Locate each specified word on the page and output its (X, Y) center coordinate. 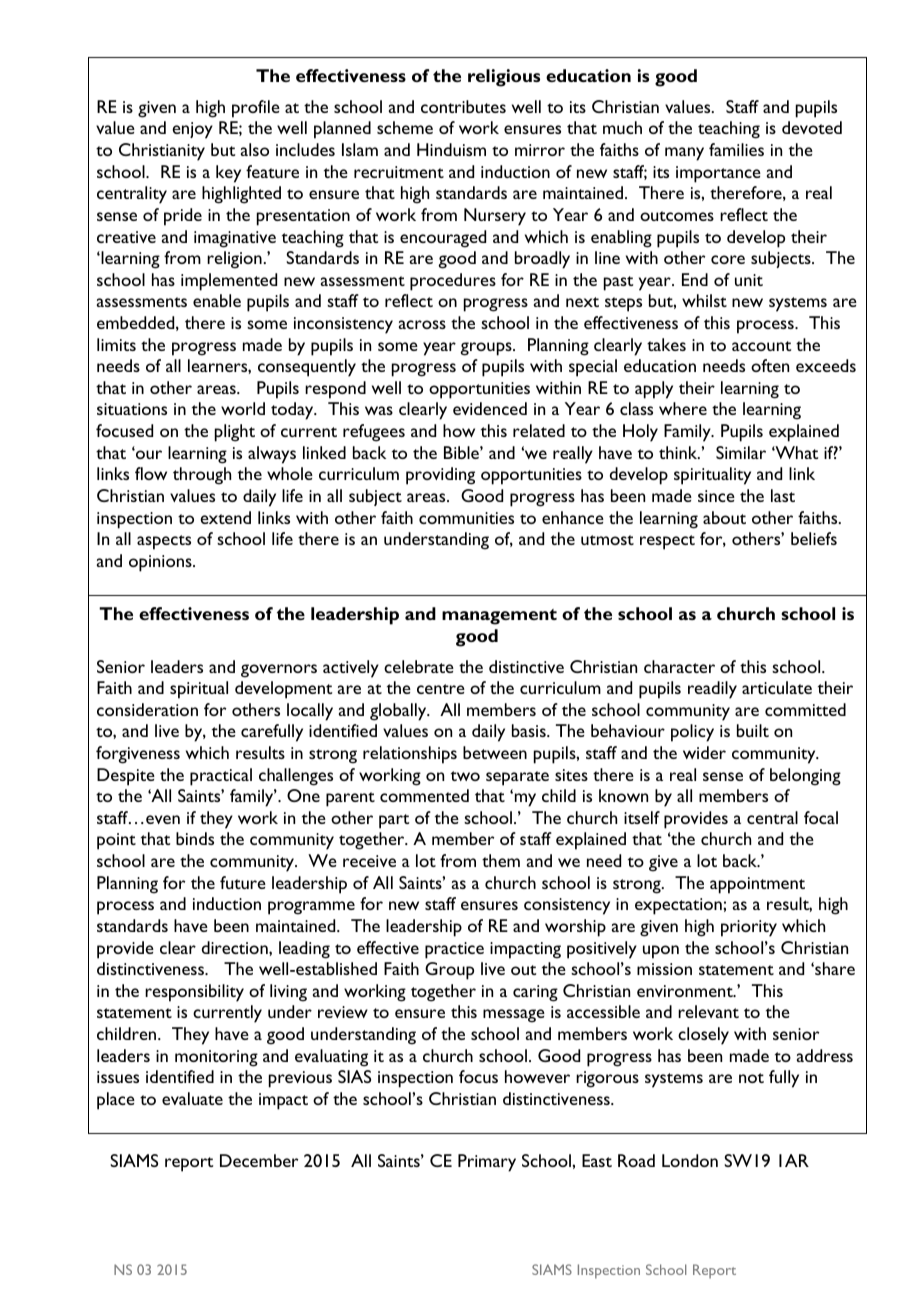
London (690, 1160)
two (465, 776)
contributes (463, 106)
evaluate (192, 1098)
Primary (487, 1163)
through (202, 476)
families (736, 149)
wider (704, 752)
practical (221, 777)
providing (440, 476)
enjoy (192, 130)
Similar (741, 452)
